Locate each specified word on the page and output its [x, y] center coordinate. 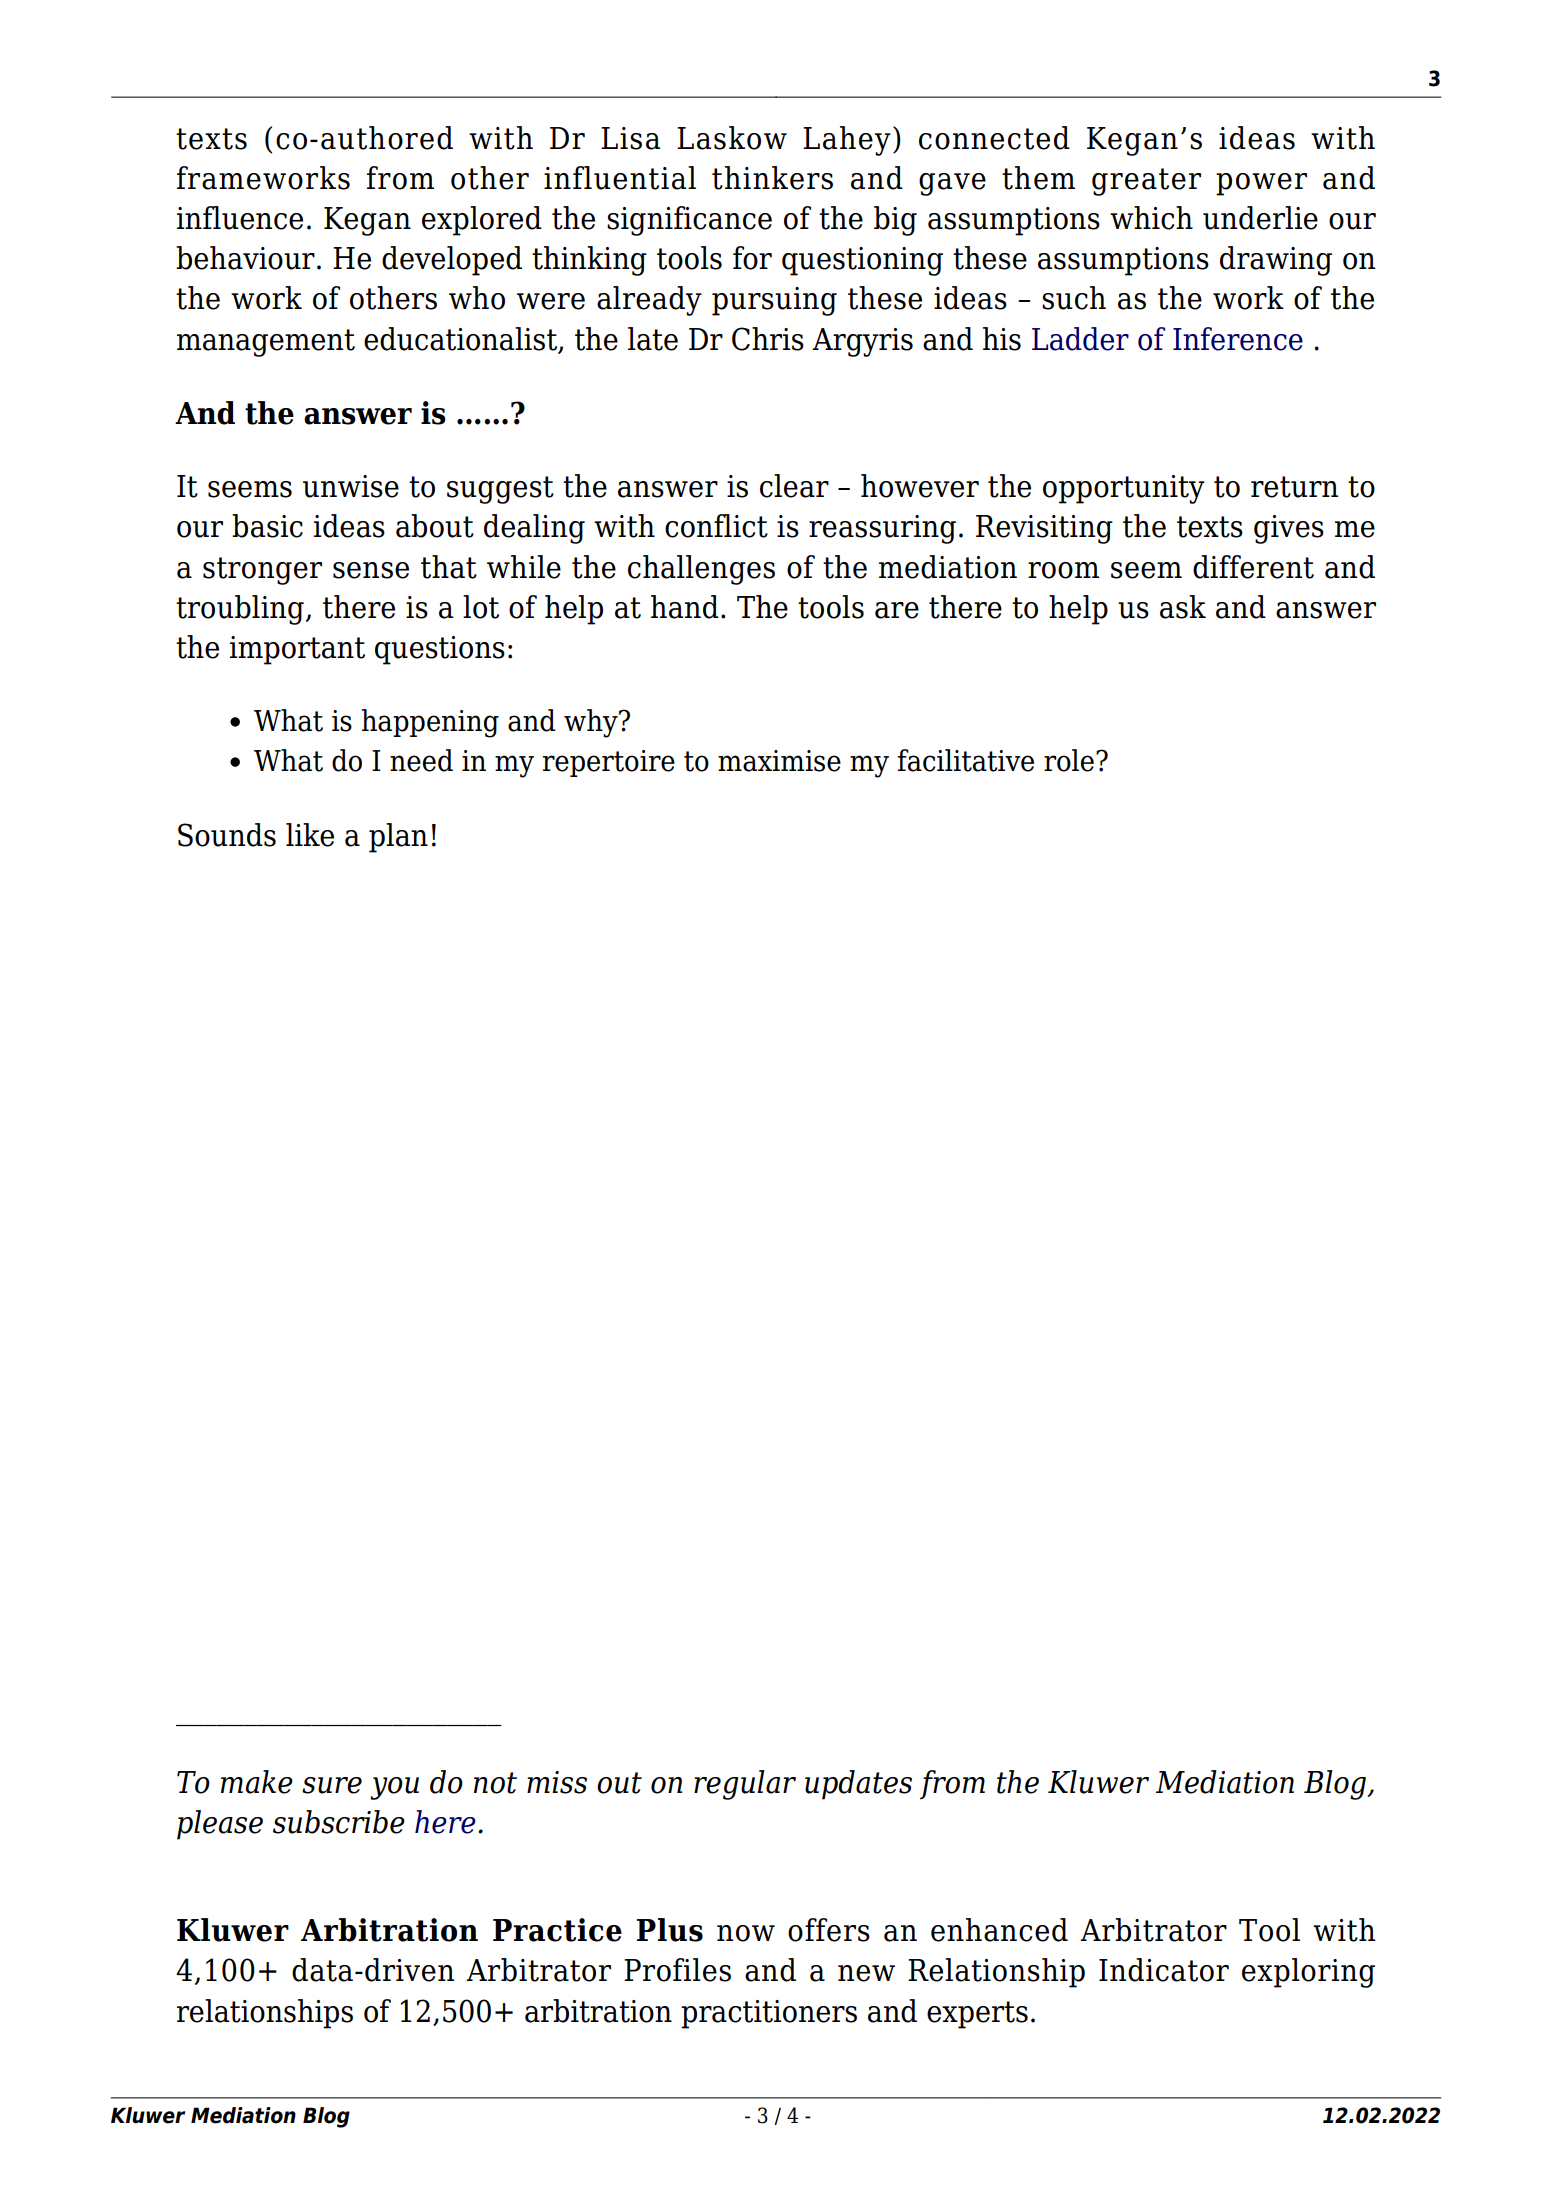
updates [858, 1785]
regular [745, 1785]
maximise [779, 761]
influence [240, 218]
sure [332, 1785]
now [746, 1933]
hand [685, 607]
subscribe [339, 1822]
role [1069, 760]
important [297, 650]
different [1253, 567]
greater [1146, 182]
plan [398, 838]
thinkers [772, 178]
